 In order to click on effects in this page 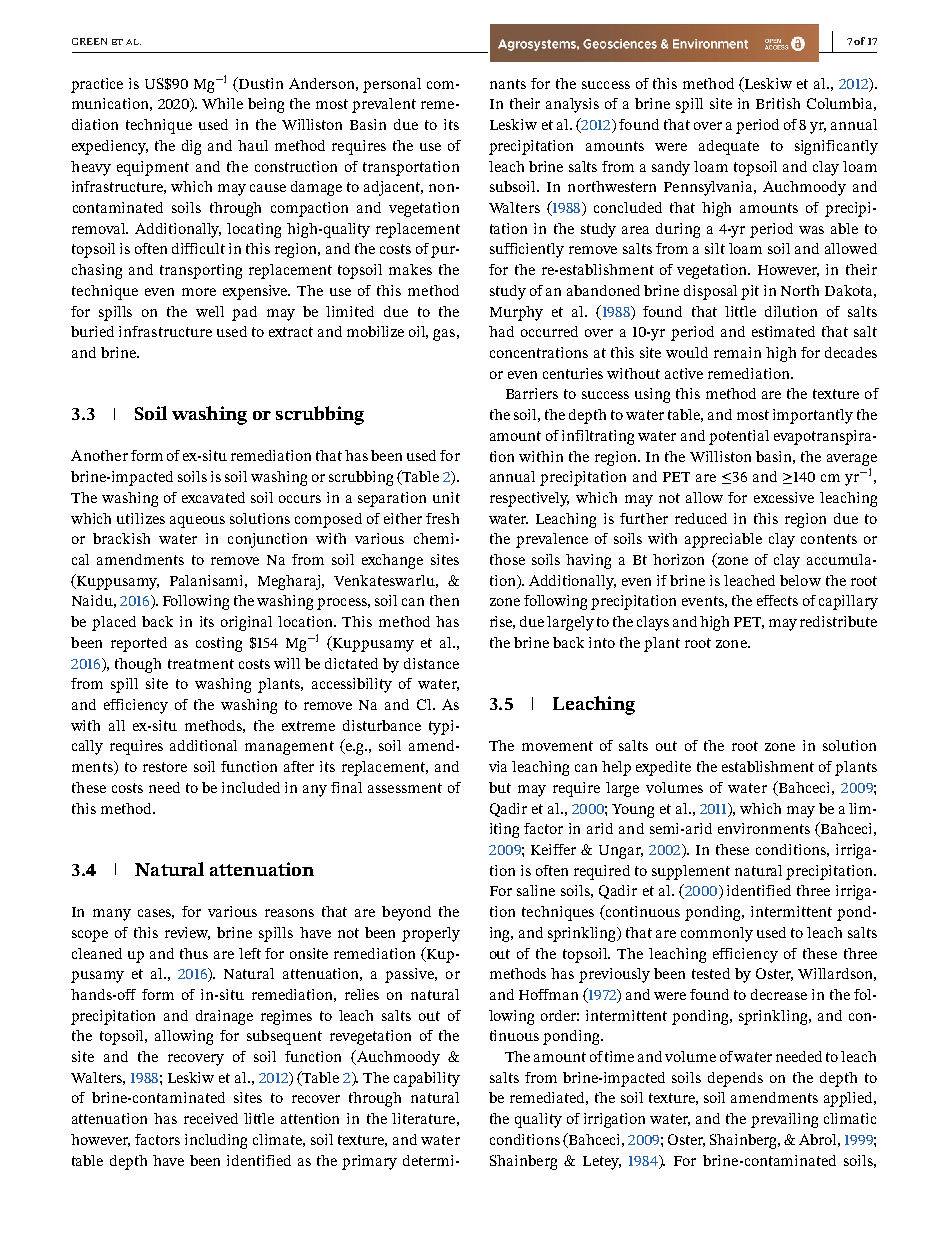, I will do `click(777, 600)`.
